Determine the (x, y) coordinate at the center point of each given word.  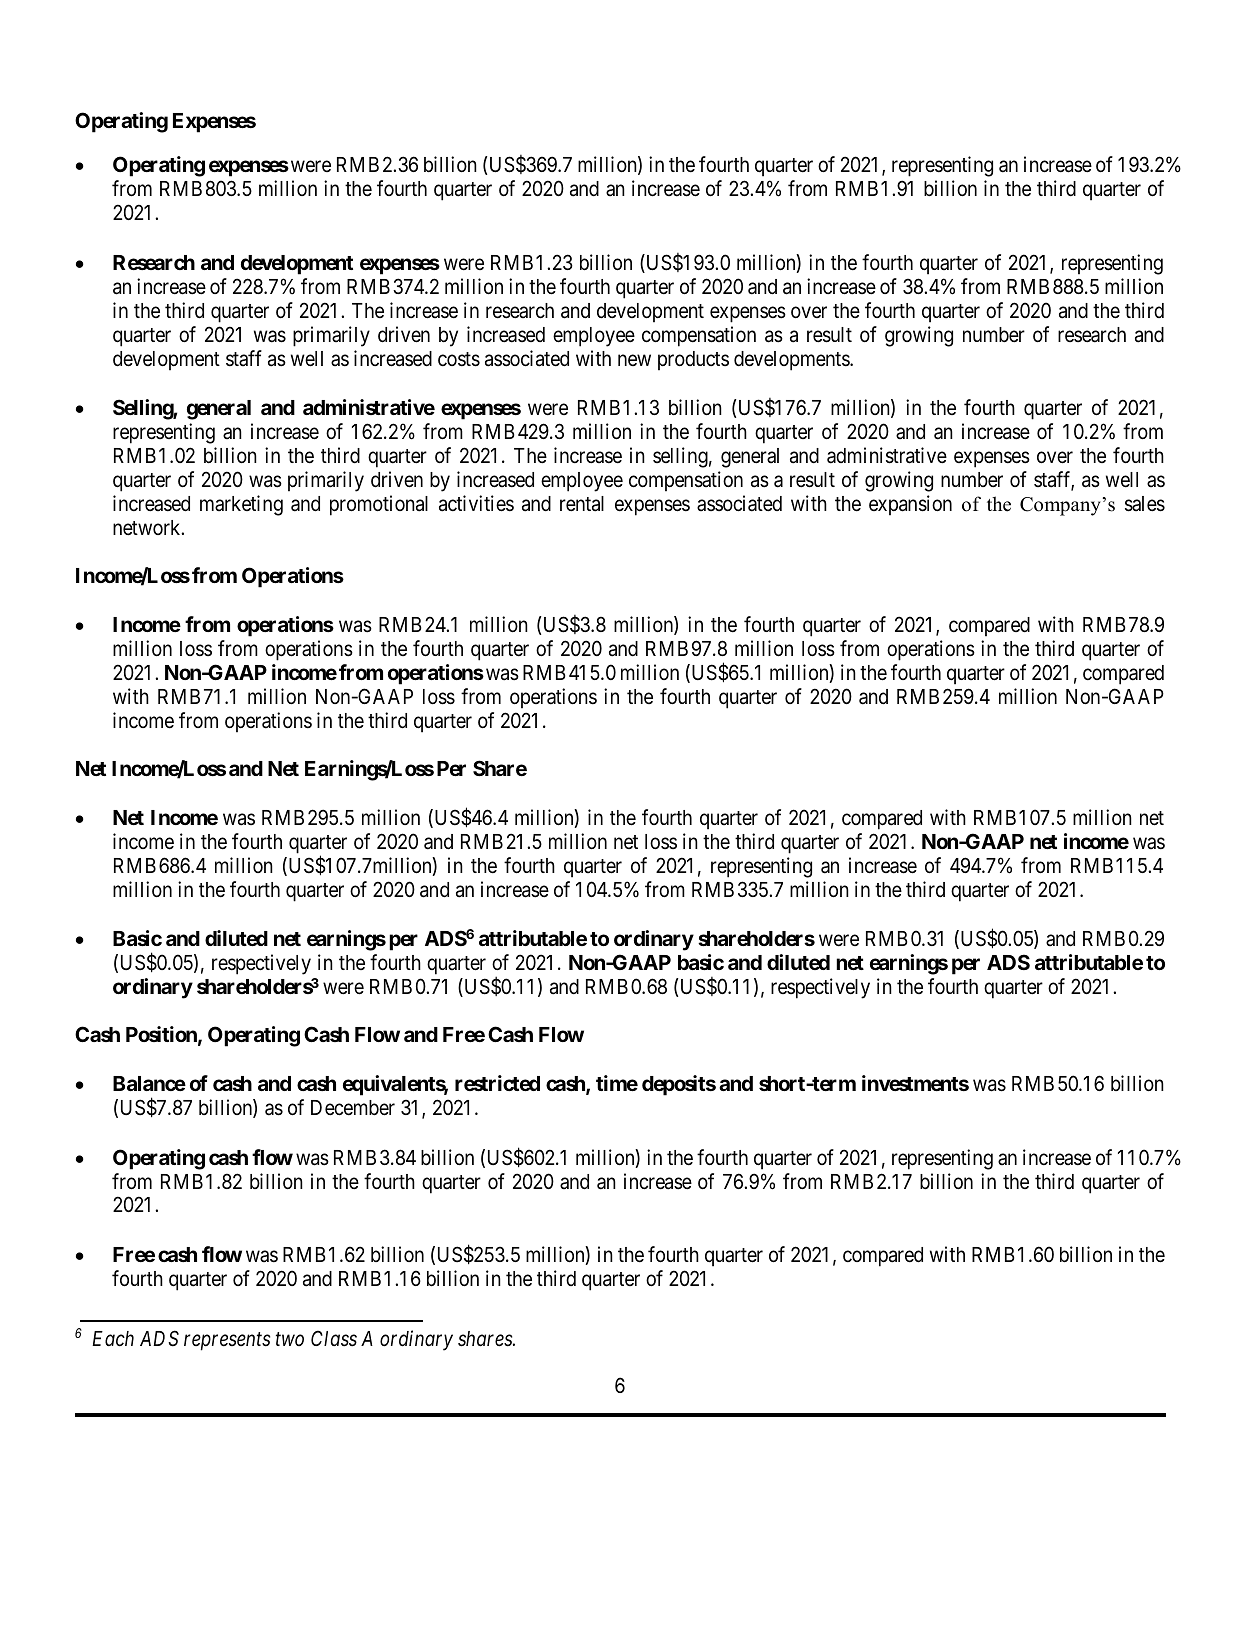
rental (582, 504)
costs (459, 359)
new (634, 360)
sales (1145, 504)
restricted (497, 1083)
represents (227, 1341)
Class (334, 1338)
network (148, 528)
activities (476, 503)
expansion (910, 505)
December (353, 1108)
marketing (241, 505)
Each (113, 1339)
